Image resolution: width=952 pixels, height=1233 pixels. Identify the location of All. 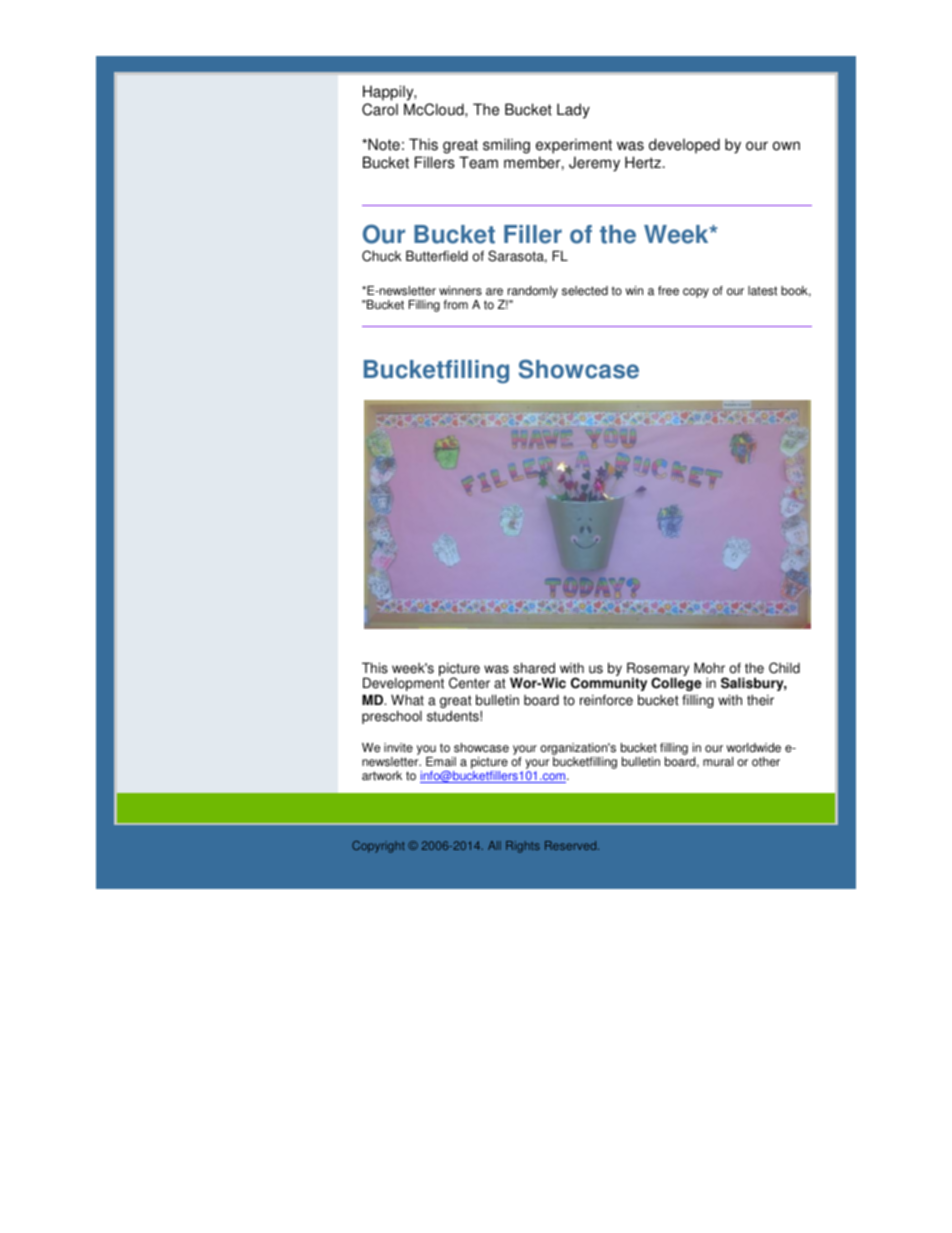
(494, 845).
